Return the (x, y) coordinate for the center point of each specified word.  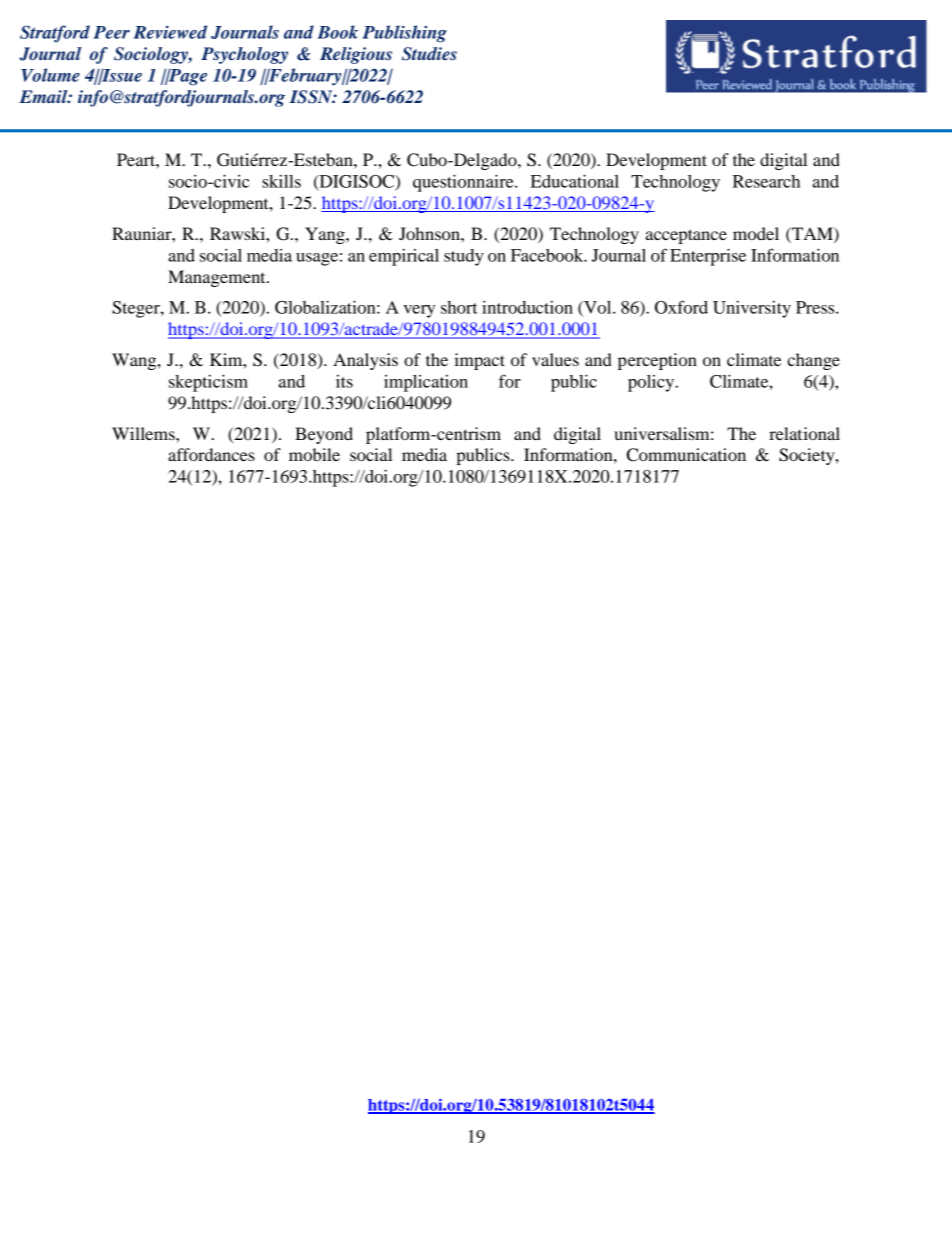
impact (479, 361)
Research (766, 181)
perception (657, 361)
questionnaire (464, 183)
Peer (112, 32)
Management (218, 278)
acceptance (686, 236)
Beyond (324, 435)
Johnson (430, 233)
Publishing (405, 34)
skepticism (208, 383)
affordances (211, 454)
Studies (429, 54)
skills (281, 181)
